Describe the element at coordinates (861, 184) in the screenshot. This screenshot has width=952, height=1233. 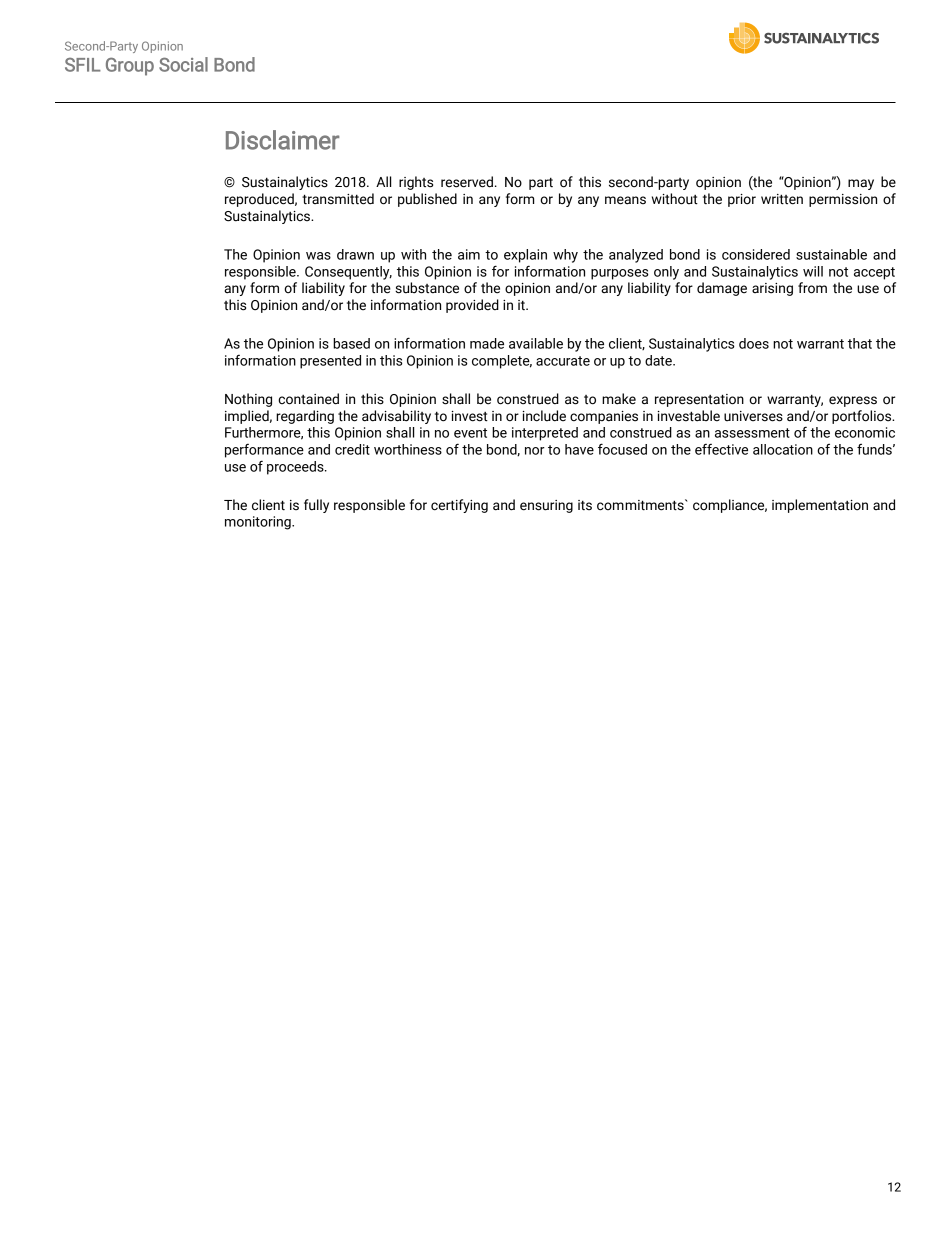
I see `may` at that location.
